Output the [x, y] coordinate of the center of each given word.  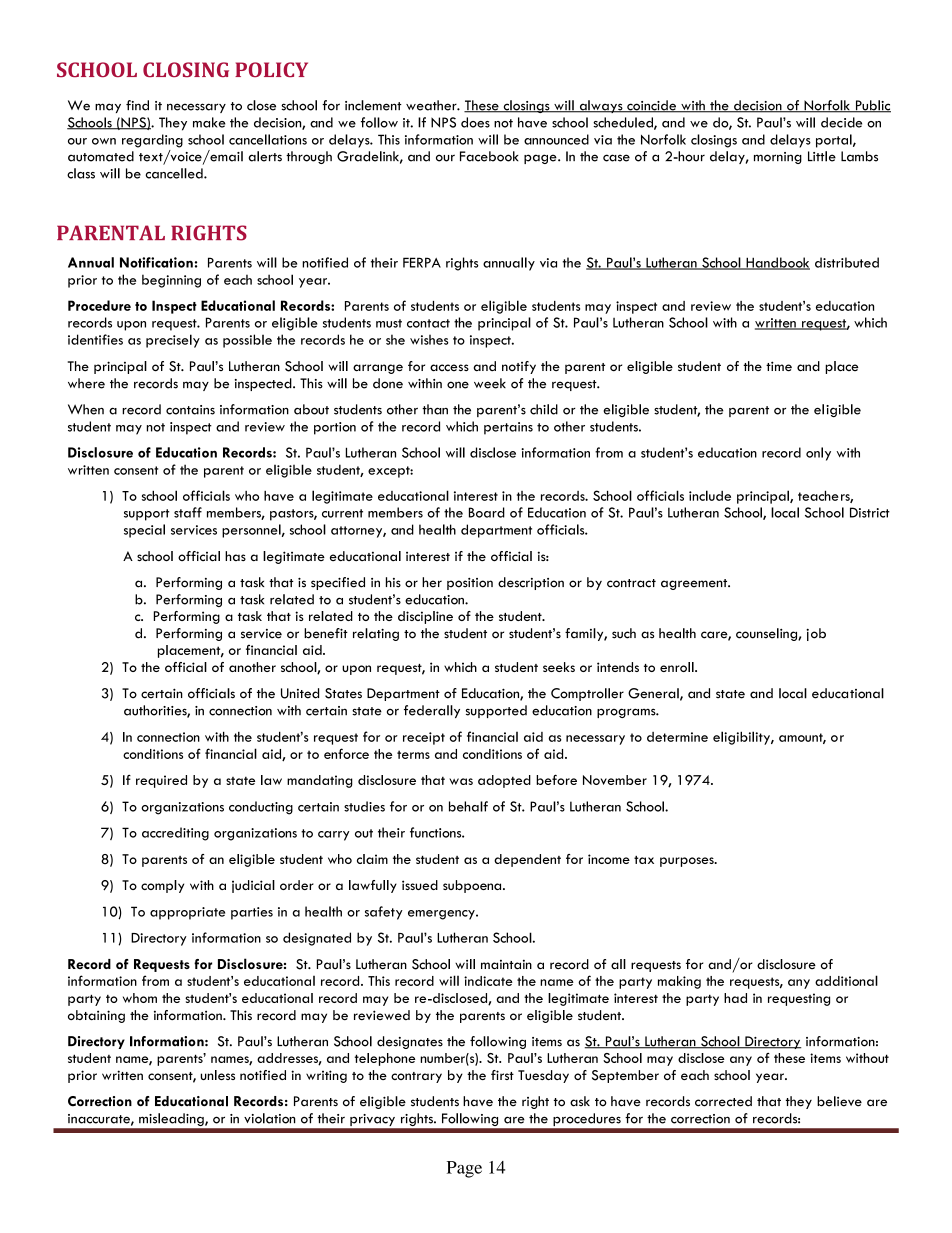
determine [677, 737]
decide [841, 122]
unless [218, 1075]
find [137, 105]
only [818, 454]
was [461, 781]
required [161, 781]
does [475, 122]
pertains [508, 428]
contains [190, 410]
